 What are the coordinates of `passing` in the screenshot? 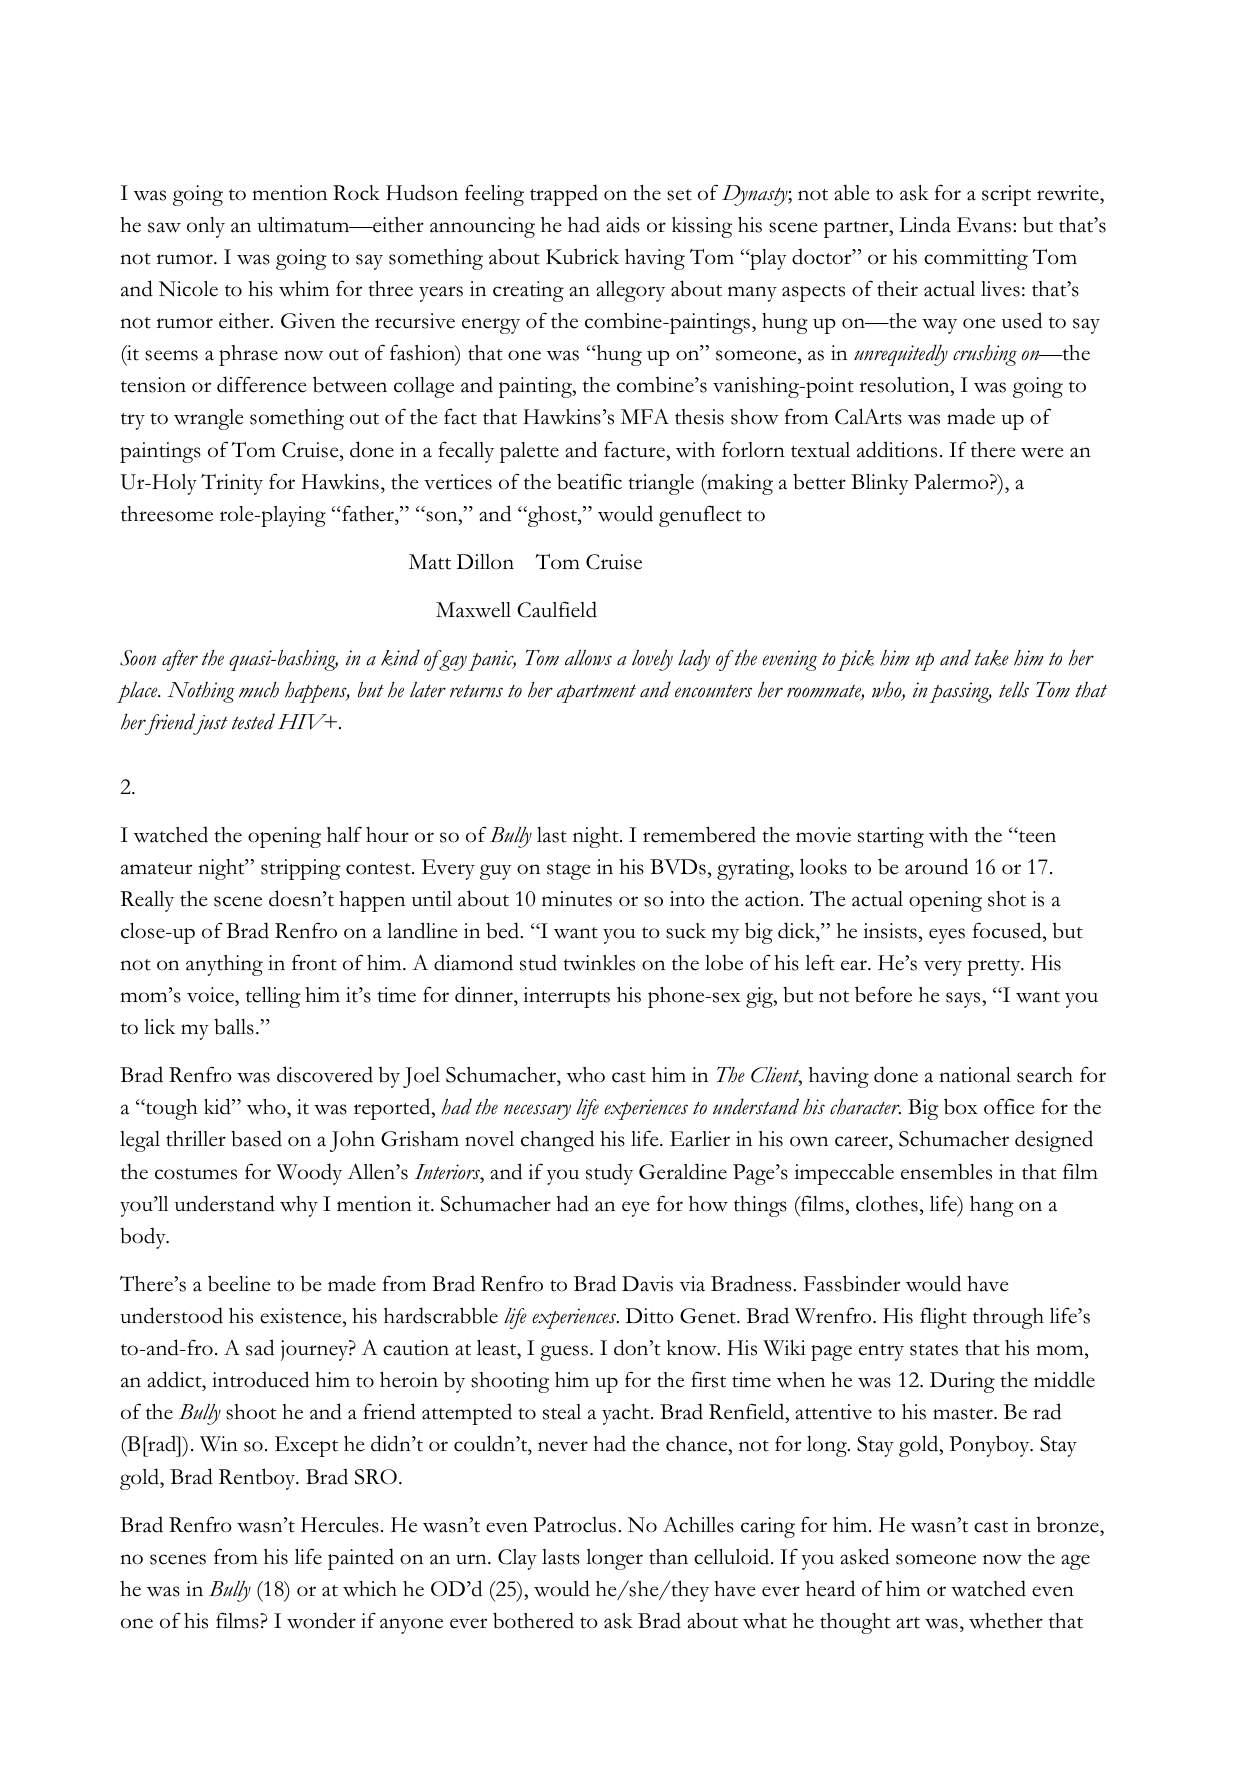 It's located at (960, 692).
